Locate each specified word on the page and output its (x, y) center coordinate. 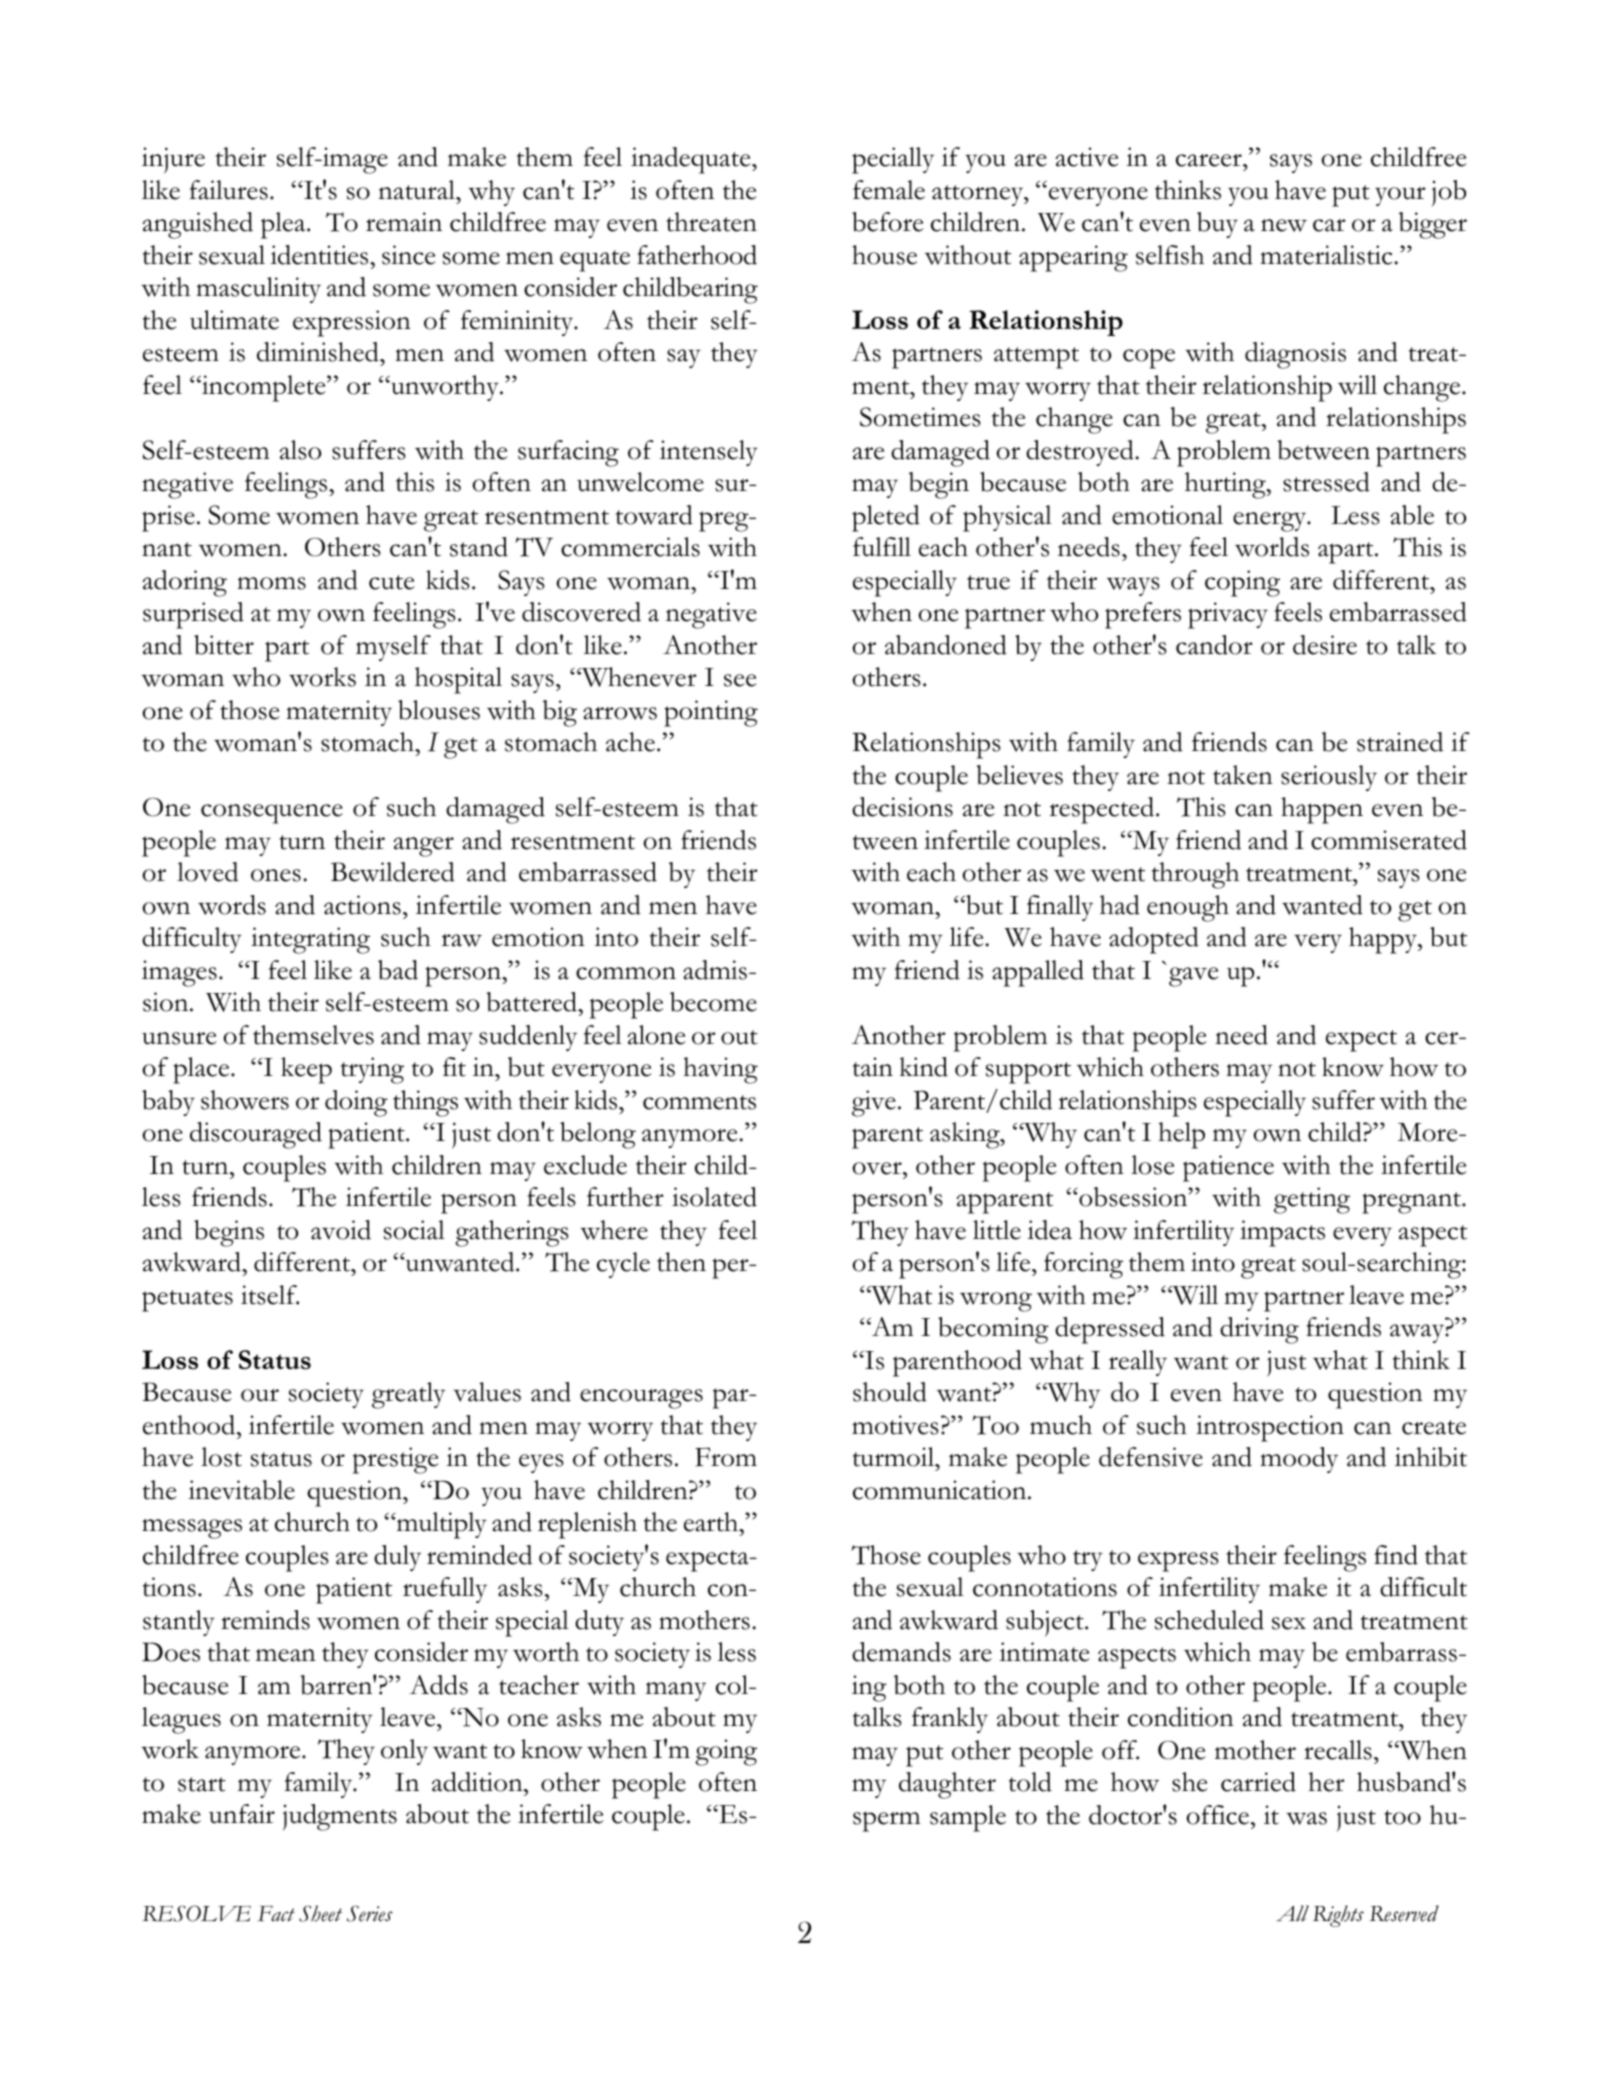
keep (306, 1070)
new (1284, 225)
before (888, 222)
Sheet (320, 1913)
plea (284, 225)
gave (1194, 977)
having (720, 1070)
